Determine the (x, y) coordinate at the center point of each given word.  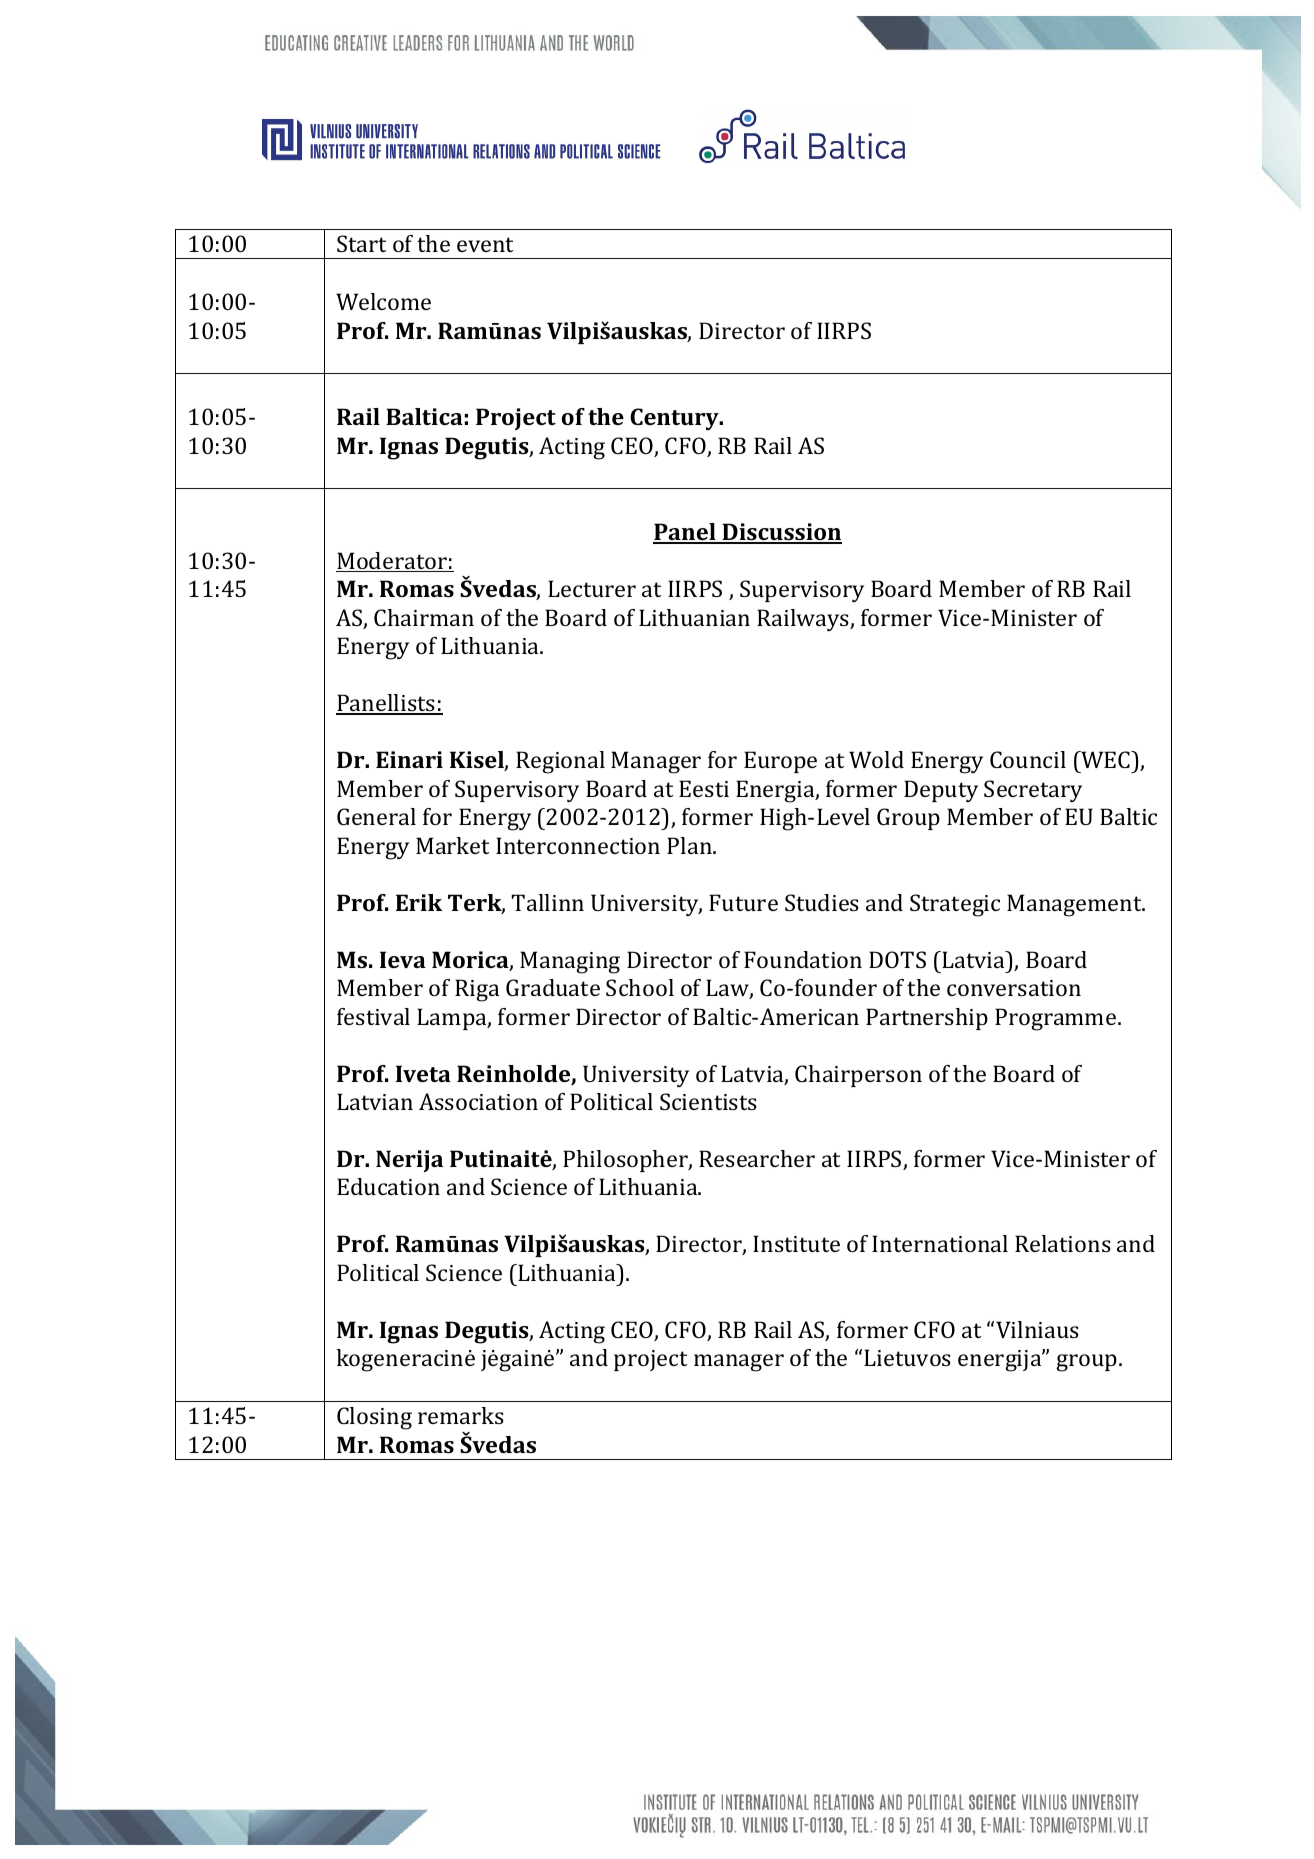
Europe (780, 762)
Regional (560, 762)
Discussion (781, 533)
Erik (419, 902)
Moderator (392, 562)
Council (1028, 759)
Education (388, 1186)
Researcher (757, 1158)
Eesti (704, 788)
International (940, 1243)
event (485, 244)
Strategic (955, 905)
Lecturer (592, 588)
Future (743, 902)
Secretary (1033, 791)
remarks (461, 1415)
